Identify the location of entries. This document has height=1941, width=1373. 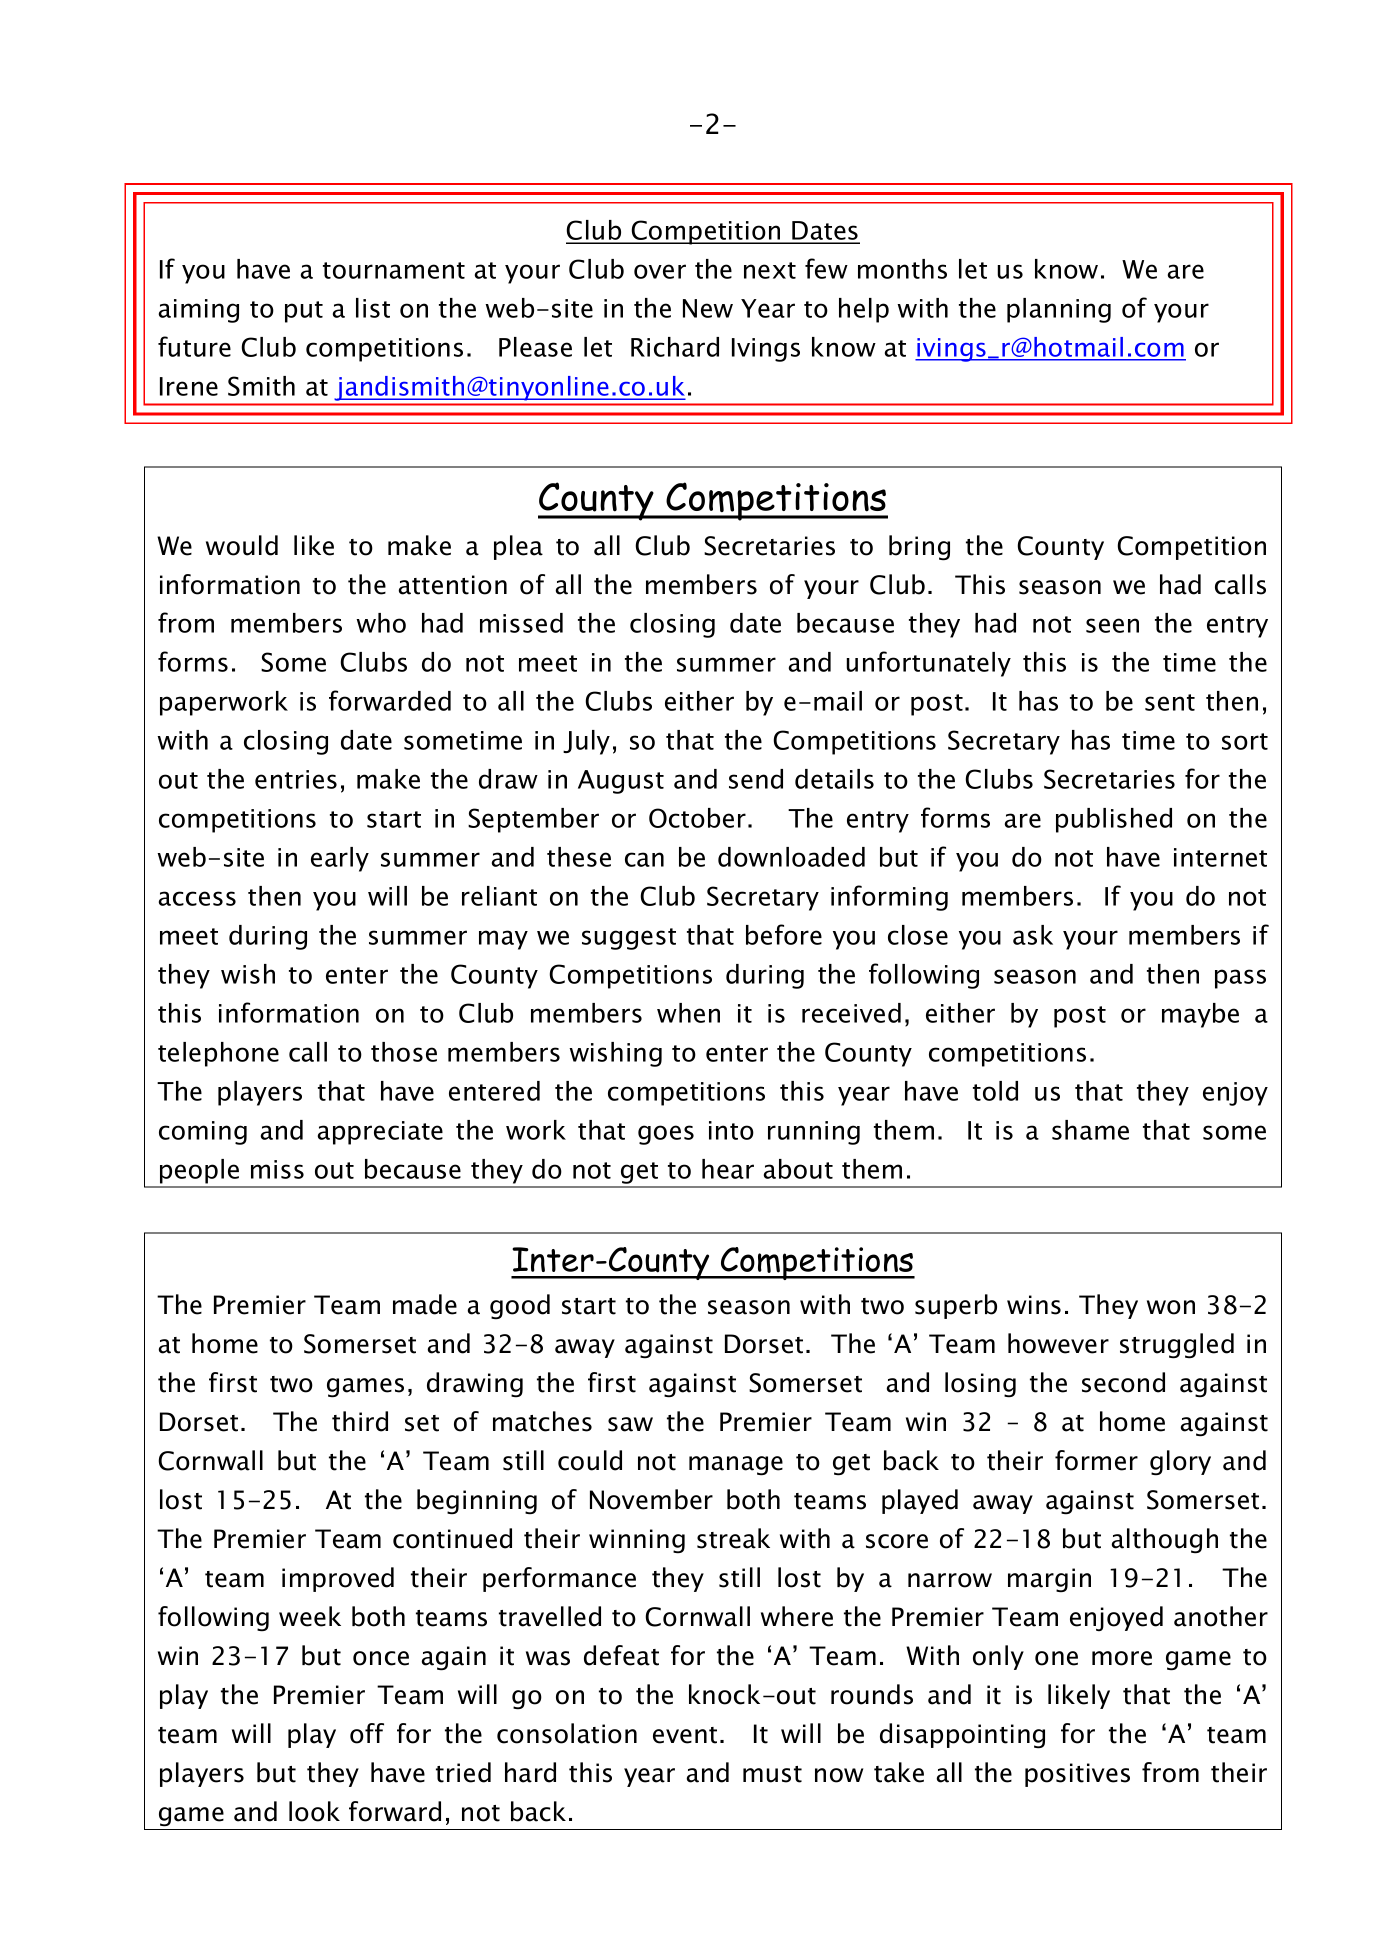
(296, 779).
